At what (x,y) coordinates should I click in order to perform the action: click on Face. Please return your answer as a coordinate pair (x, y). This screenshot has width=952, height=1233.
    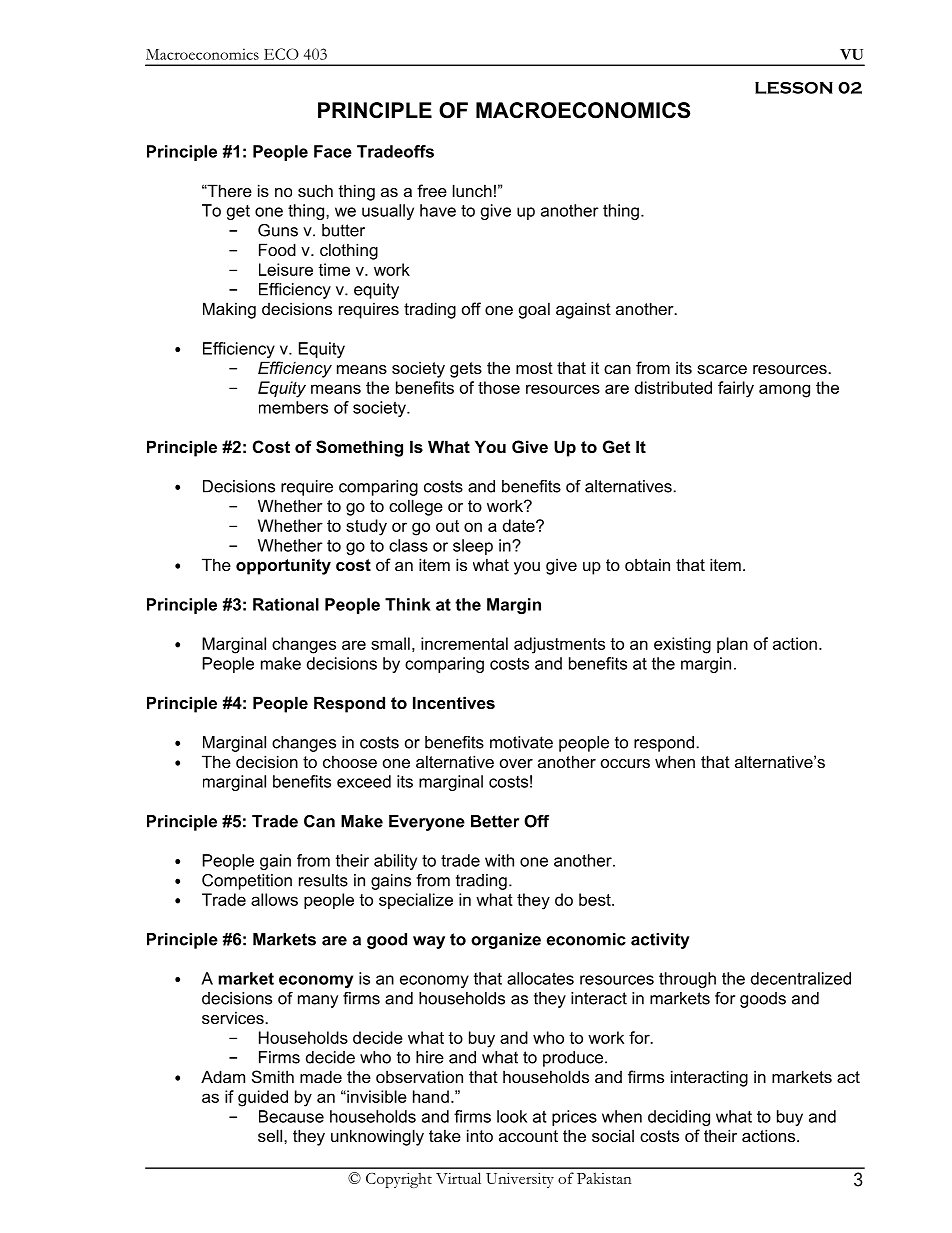
    Looking at the image, I should click on (333, 151).
